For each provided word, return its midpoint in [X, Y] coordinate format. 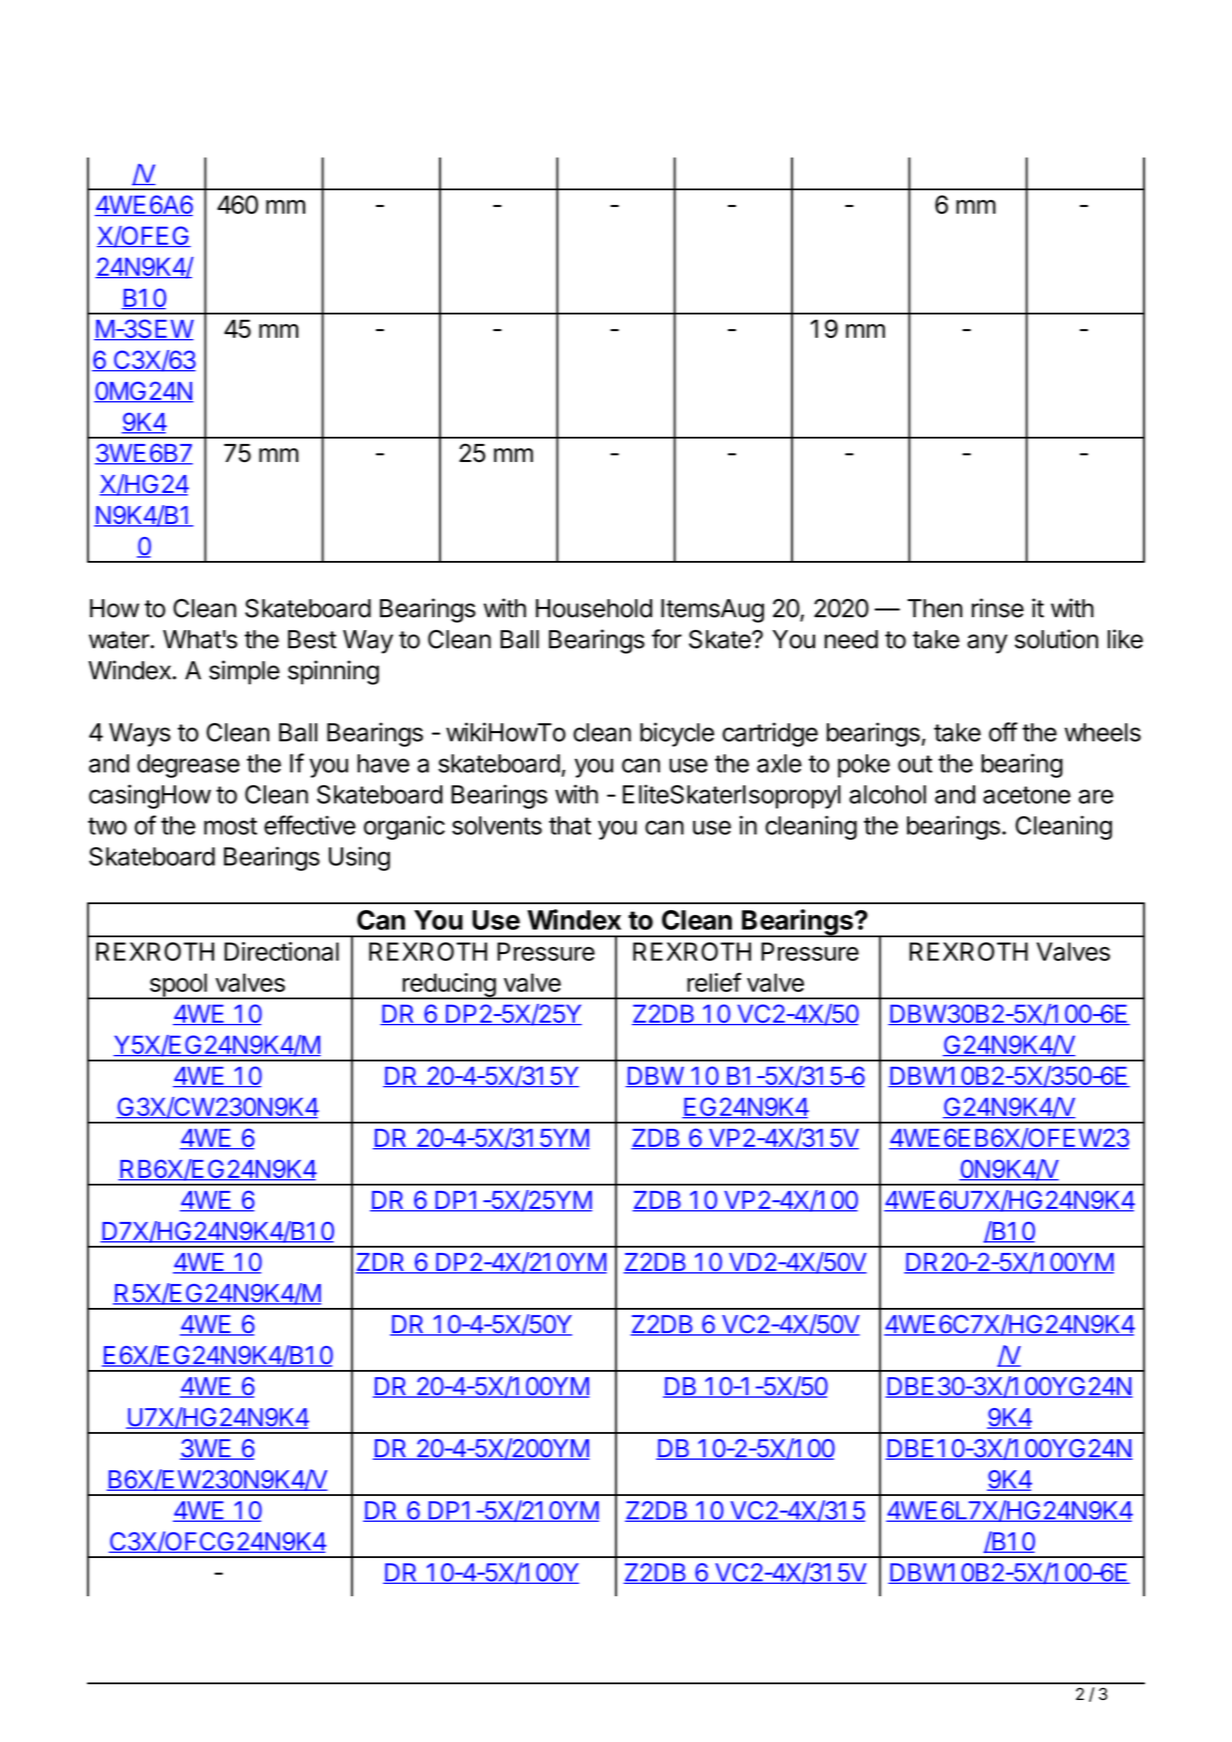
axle [779, 763]
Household [594, 608]
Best [312, 639]
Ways [140, 735]
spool [178, 986]
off [1003, 732]
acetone [1027, 795]
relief [714, 982]
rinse [998, 608]
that [570, 825]
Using [359, 859]
